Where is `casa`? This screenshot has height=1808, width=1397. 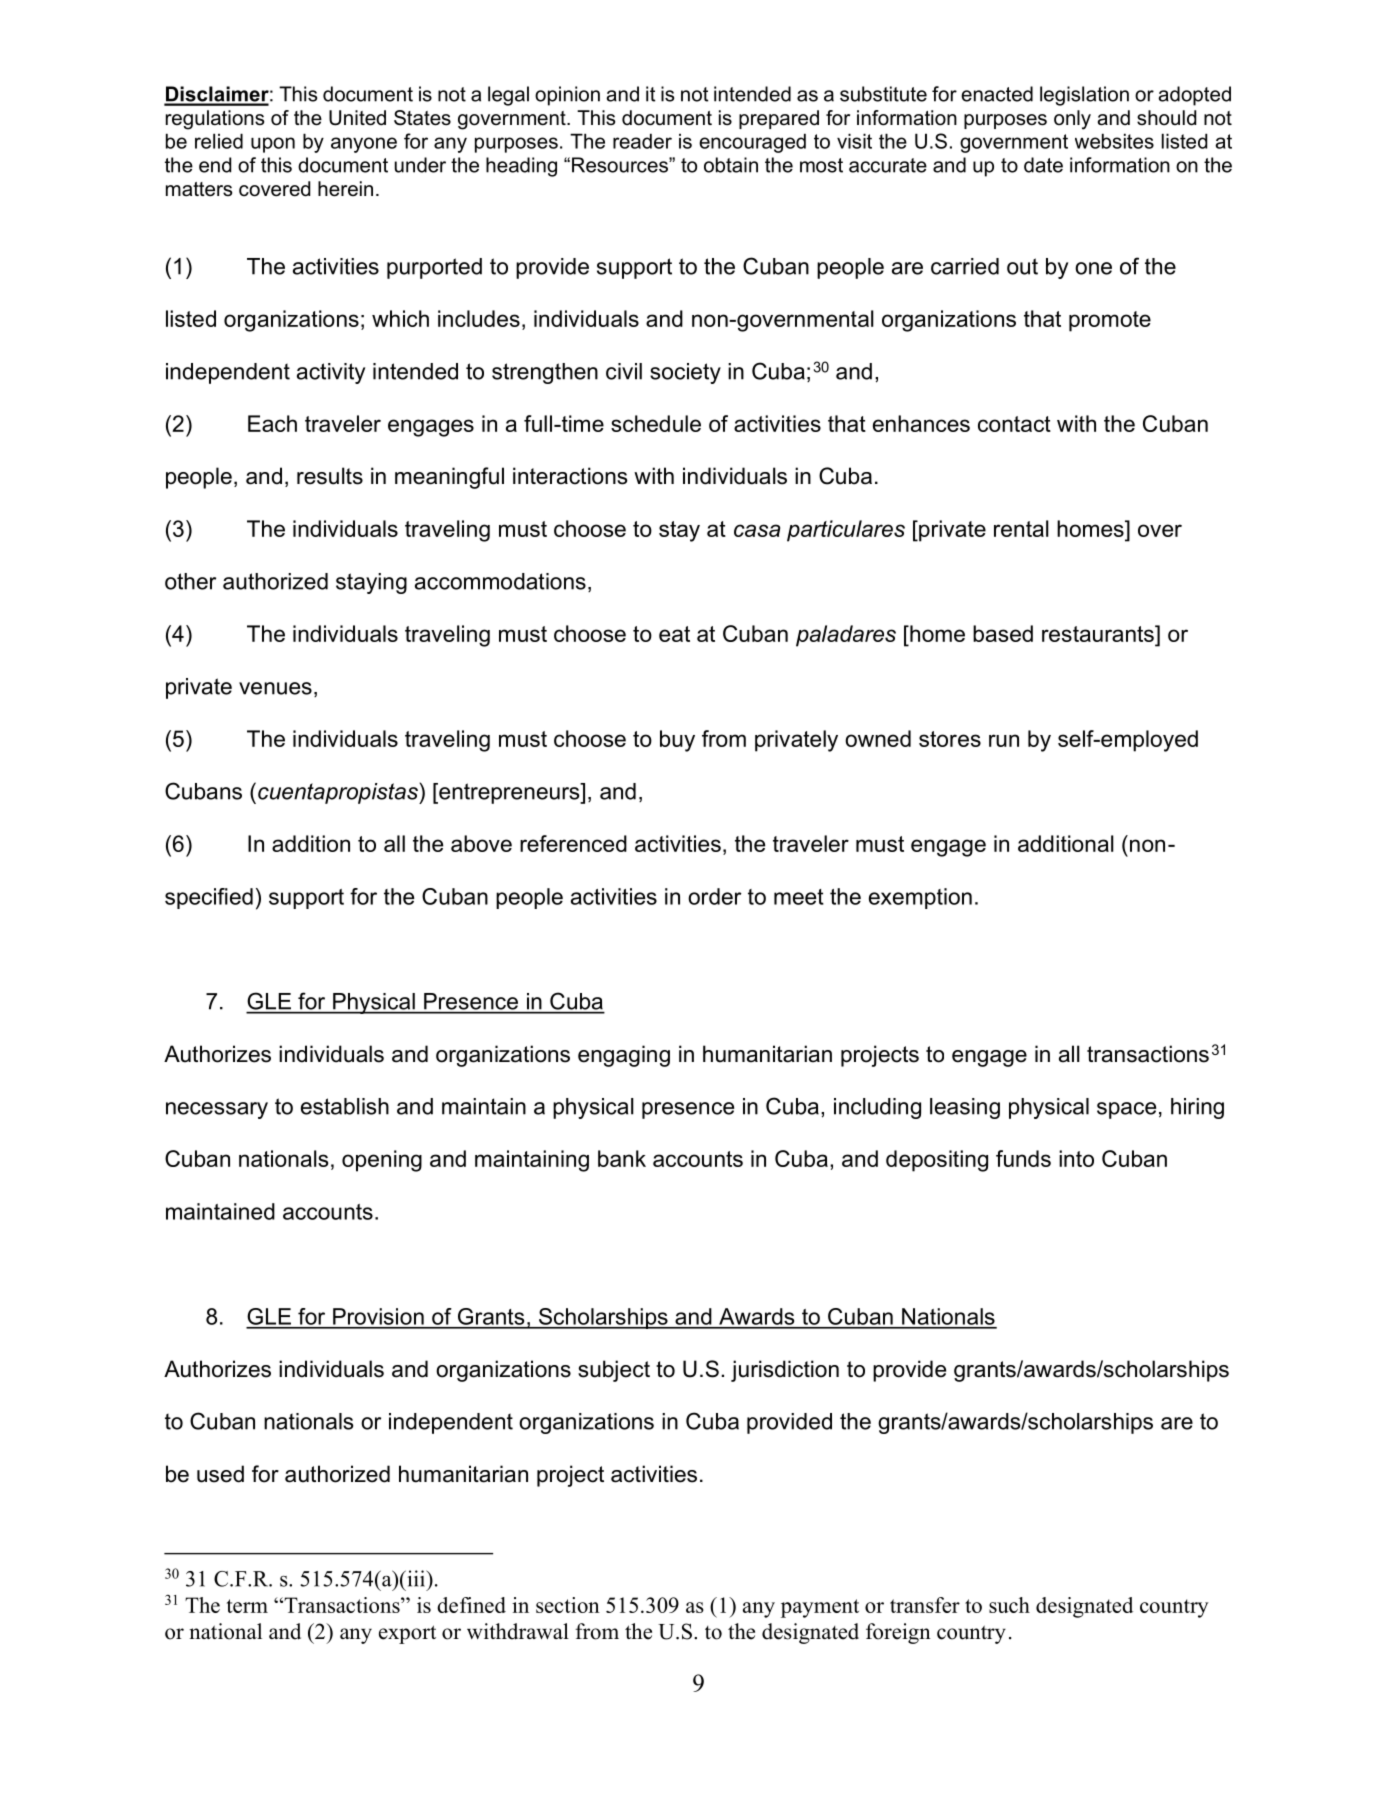
casa is located at coordinates (757, 530).
